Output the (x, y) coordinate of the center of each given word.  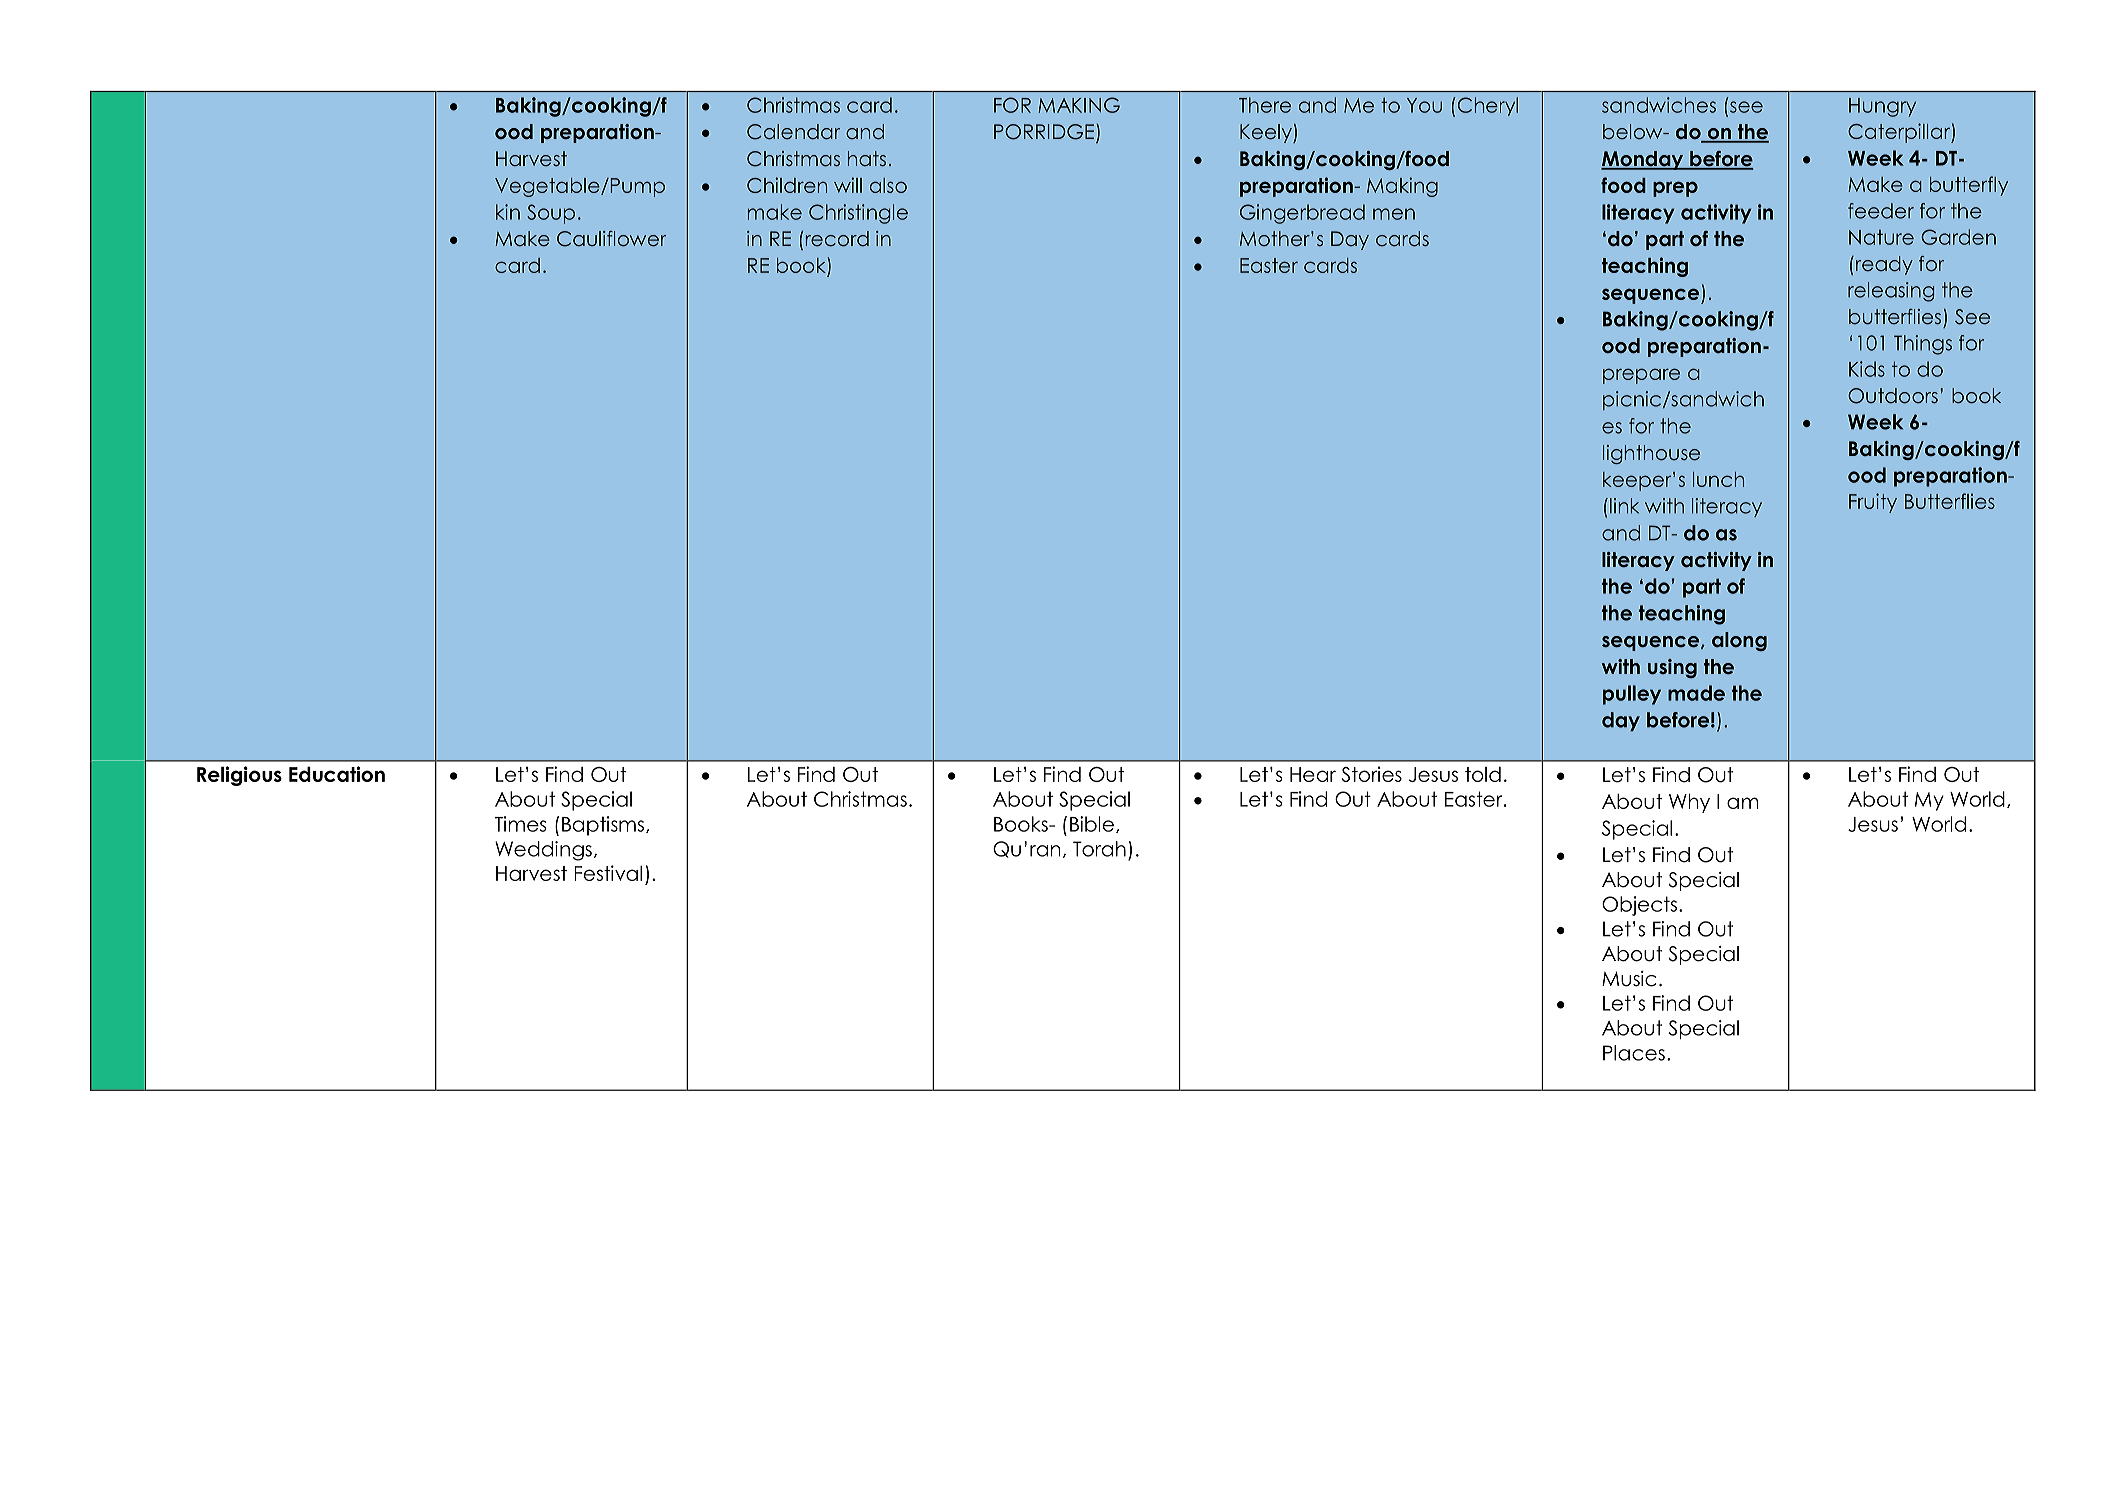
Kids (1867, 369)
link (1624, 506)
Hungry (1882, 107)
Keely (1267, 133)
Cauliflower (611, 239)
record (837, 239)
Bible (1092, 824)
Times (520, 824)
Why (1689, 803)
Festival (608, 873)
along (1739, 641)
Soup (551, 214)
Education (337, 774)
